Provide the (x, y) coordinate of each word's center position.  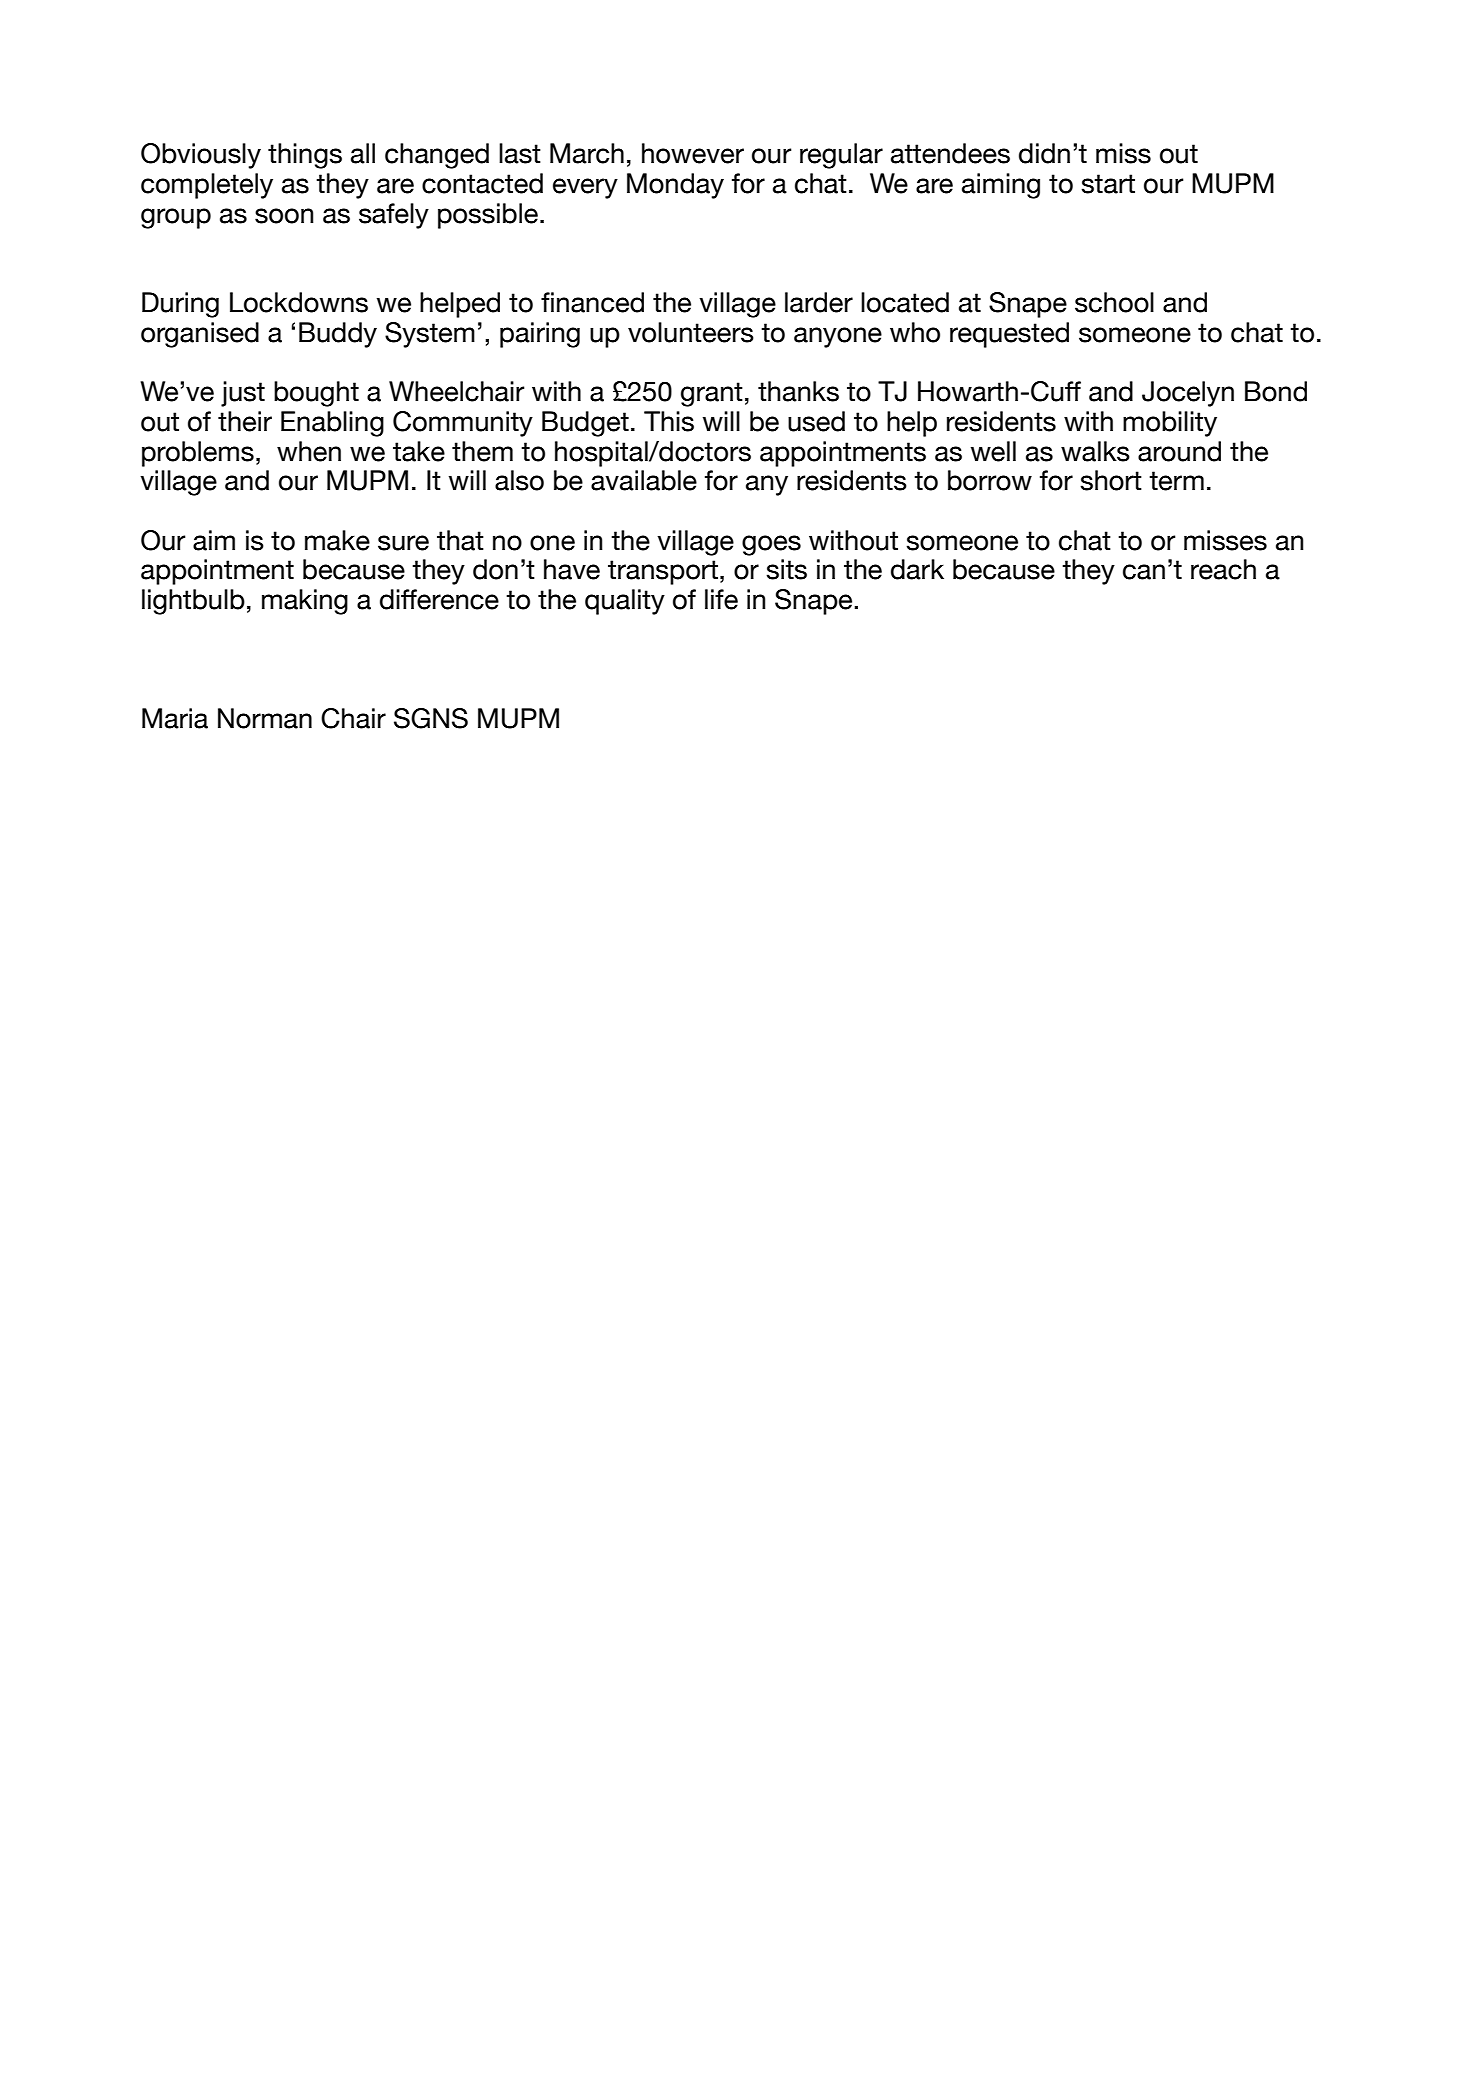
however (693, 153)
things (305, 156)
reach (1223, 569)
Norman (265, 718)
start (1108, 184)
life (721, 599)
